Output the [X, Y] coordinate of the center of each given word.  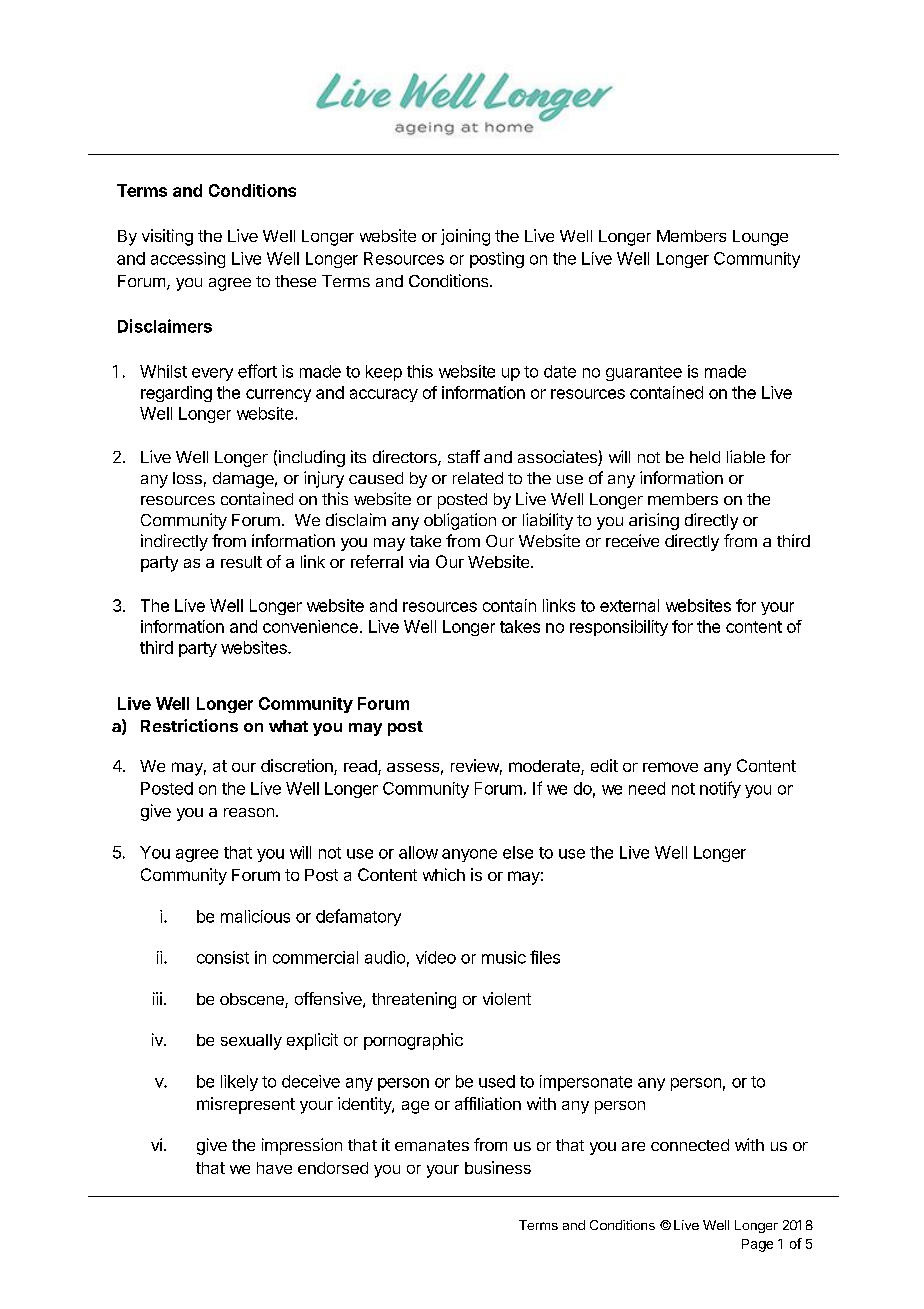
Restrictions [189, 725]
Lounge [760, 238]
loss [187, 478]
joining [465, 237]
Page [757, 1245]
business [498, 1167]
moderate [545, 767]
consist [223, 957]
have [274, 1168]
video [436, 957]
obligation [460, 521]
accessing [188, 260]
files [545, 957]
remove [670, 767]
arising [654, 521]
